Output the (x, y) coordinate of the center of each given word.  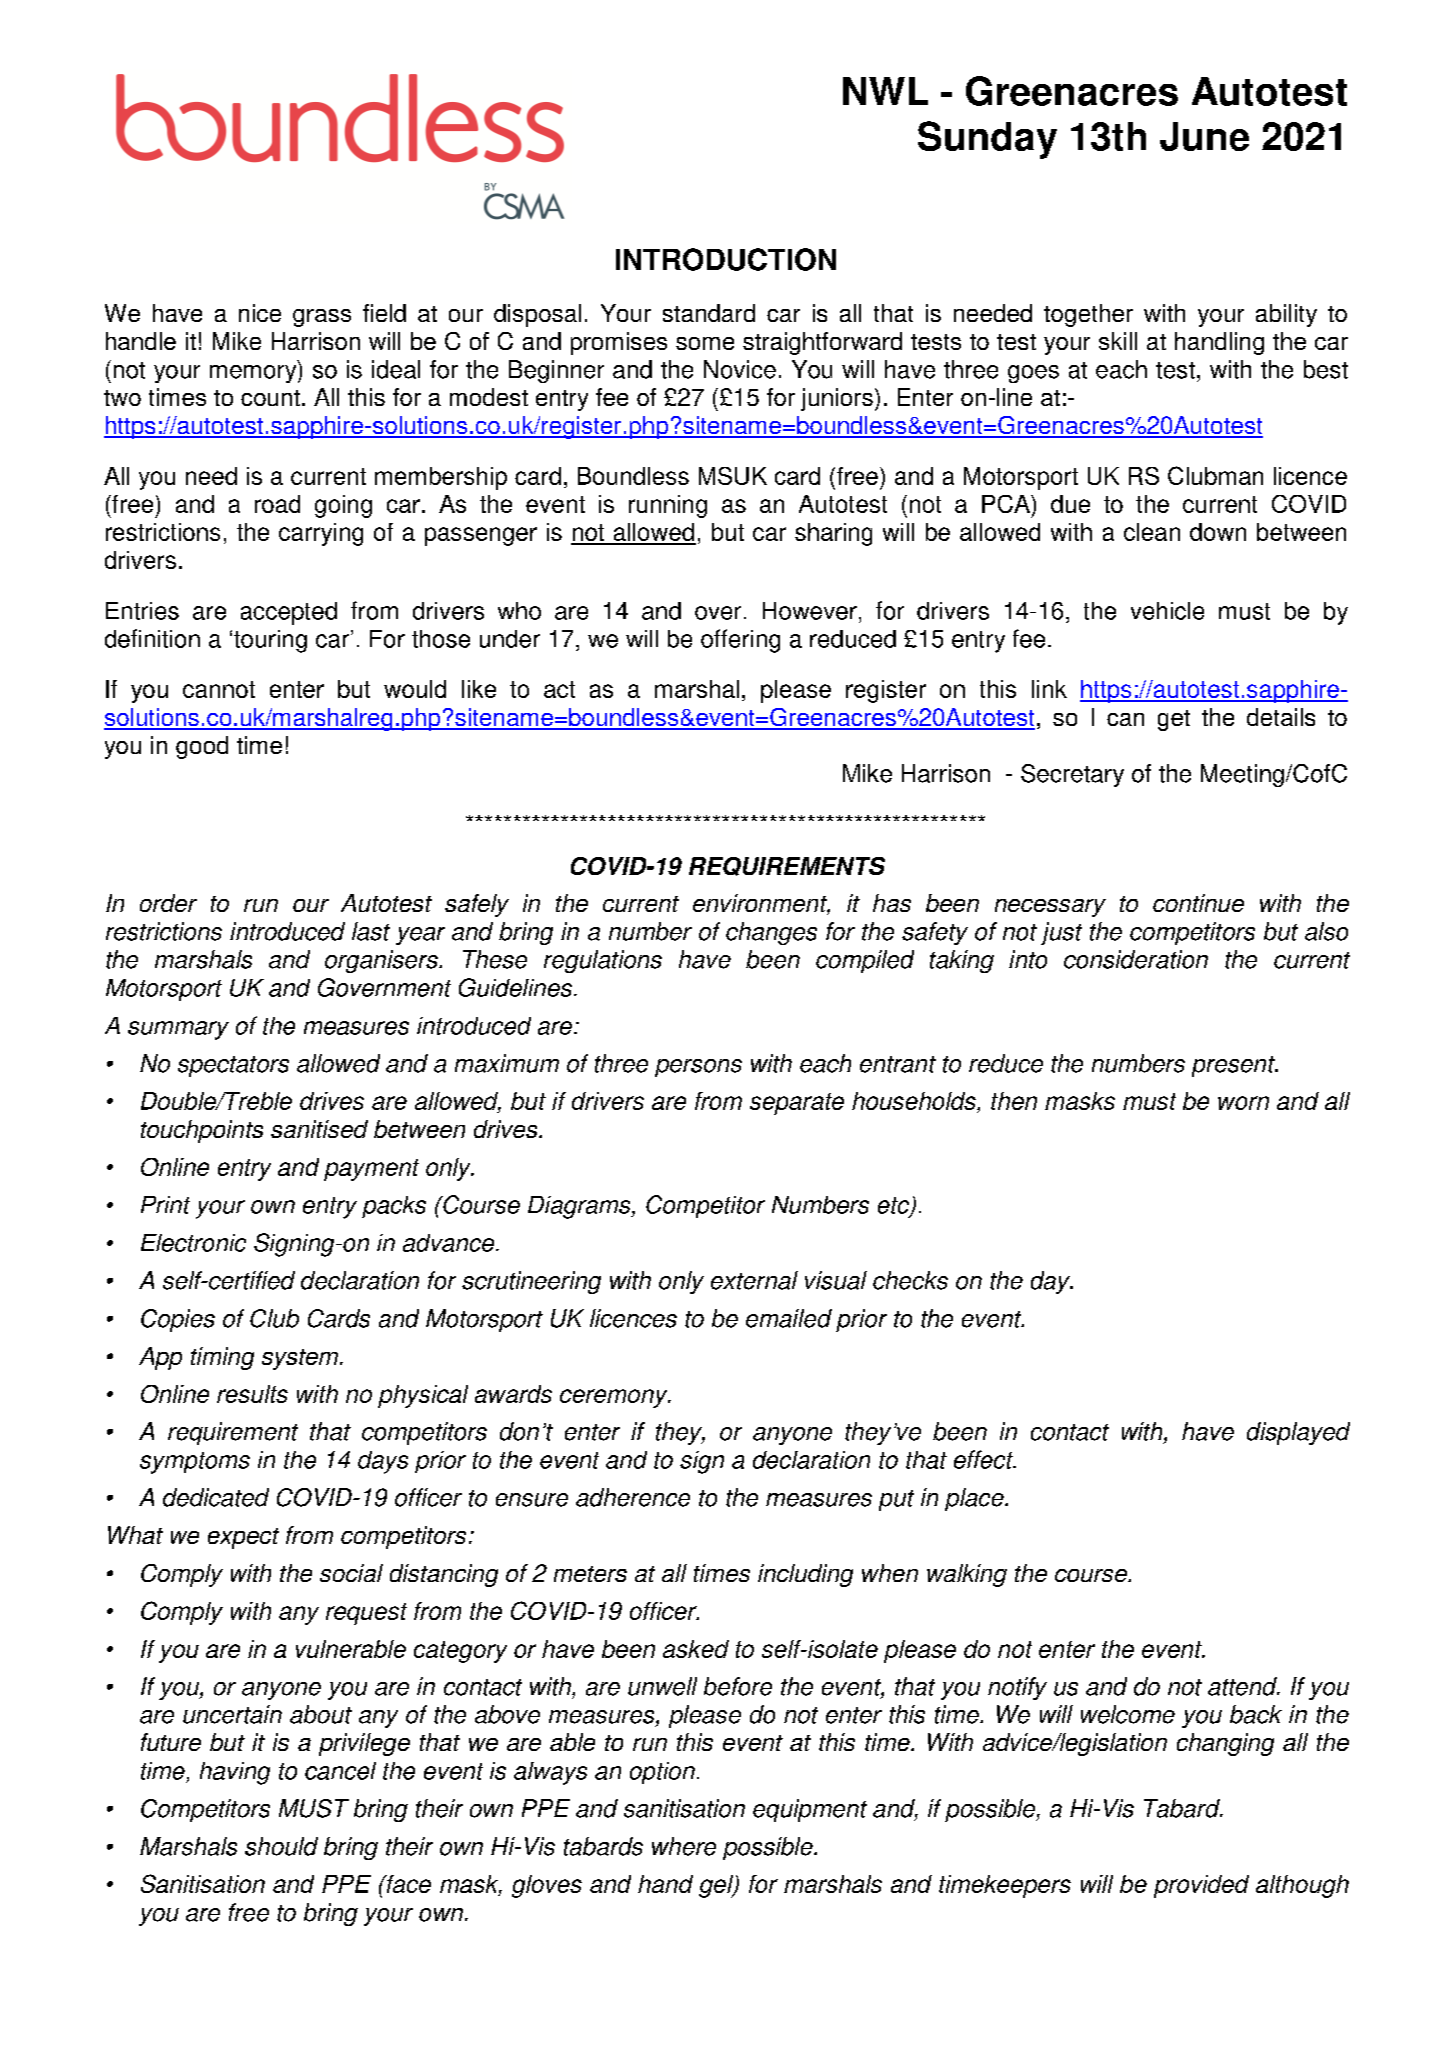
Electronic (193, 1243)
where (684, 1846)
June (1204, 136)
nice (260, 313)
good (202, 747)
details (1281, 717)
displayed (1298, 1433)
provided (1201, 1886)
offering (740, 641)
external (754, 1280)
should (281, 1846)
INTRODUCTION (726, 259)
